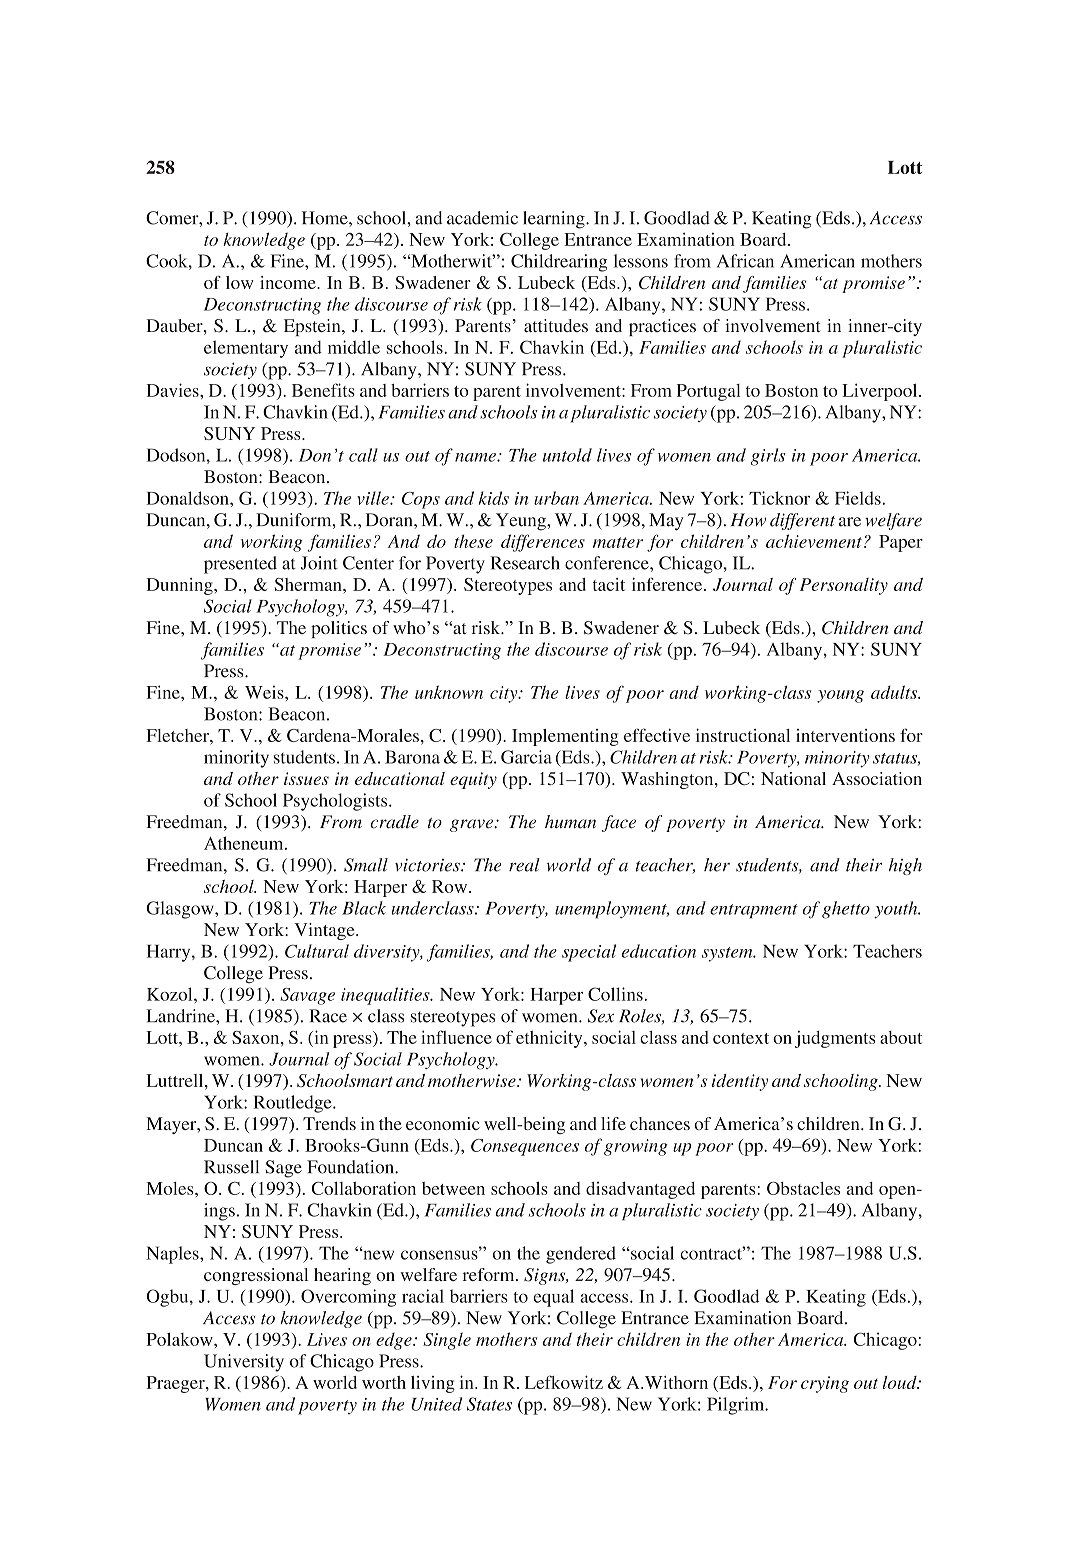 This document has height=1551, width=1076. I want to click on Personality, so click(844, 586).
